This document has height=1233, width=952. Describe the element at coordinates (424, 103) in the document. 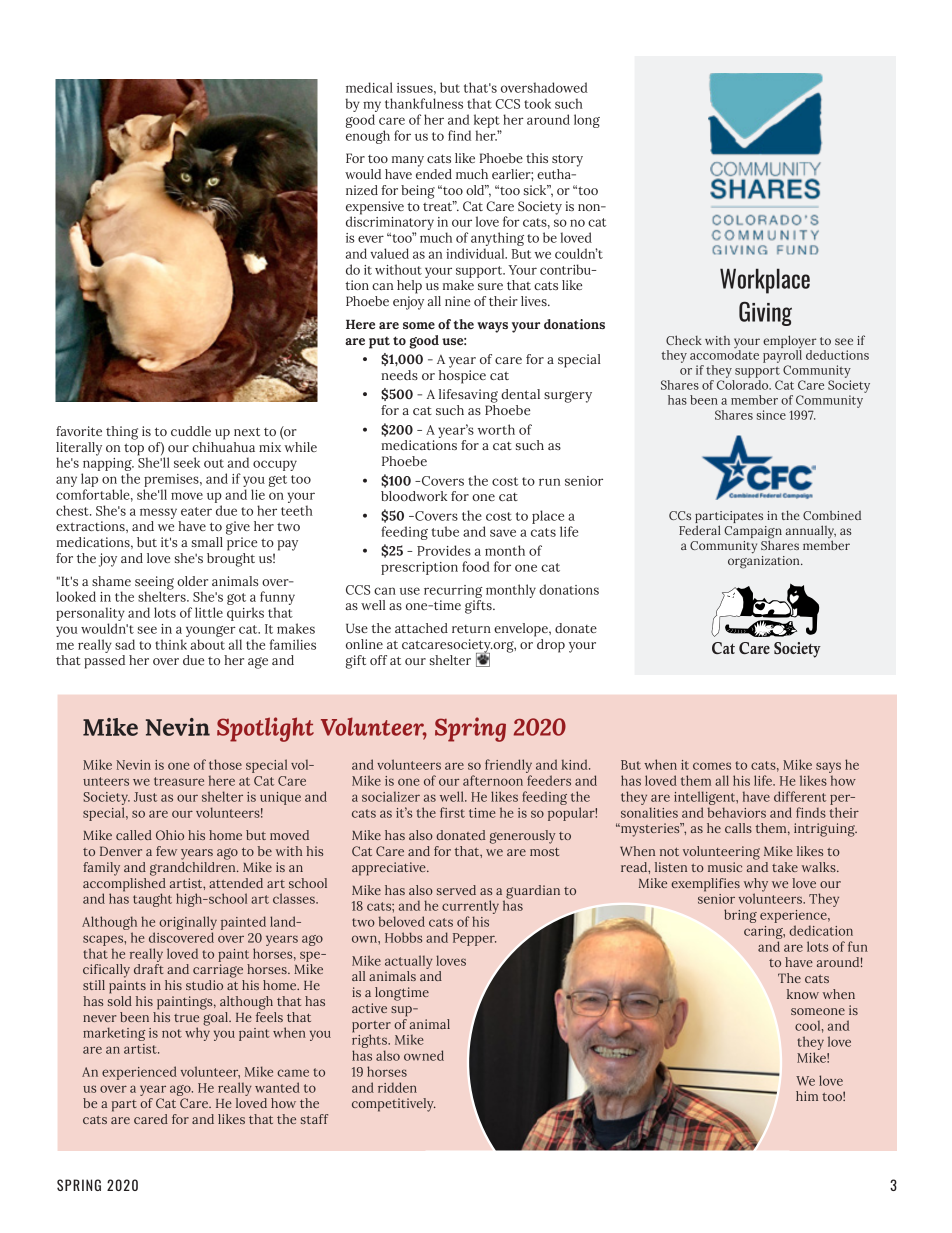

I see `thankfulness` at that location.
